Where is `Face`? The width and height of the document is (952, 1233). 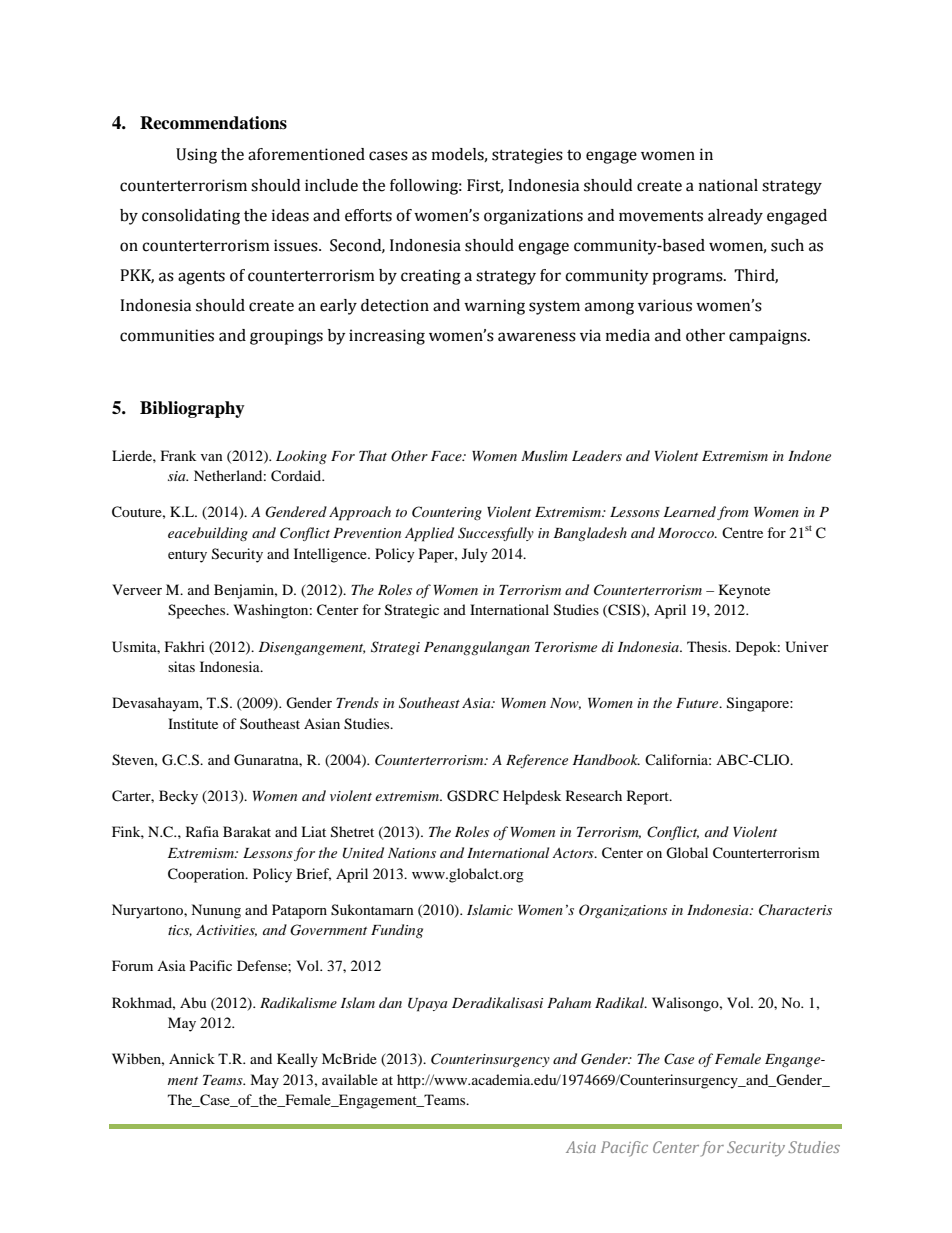 Face is located at coordinates (447, 456).
